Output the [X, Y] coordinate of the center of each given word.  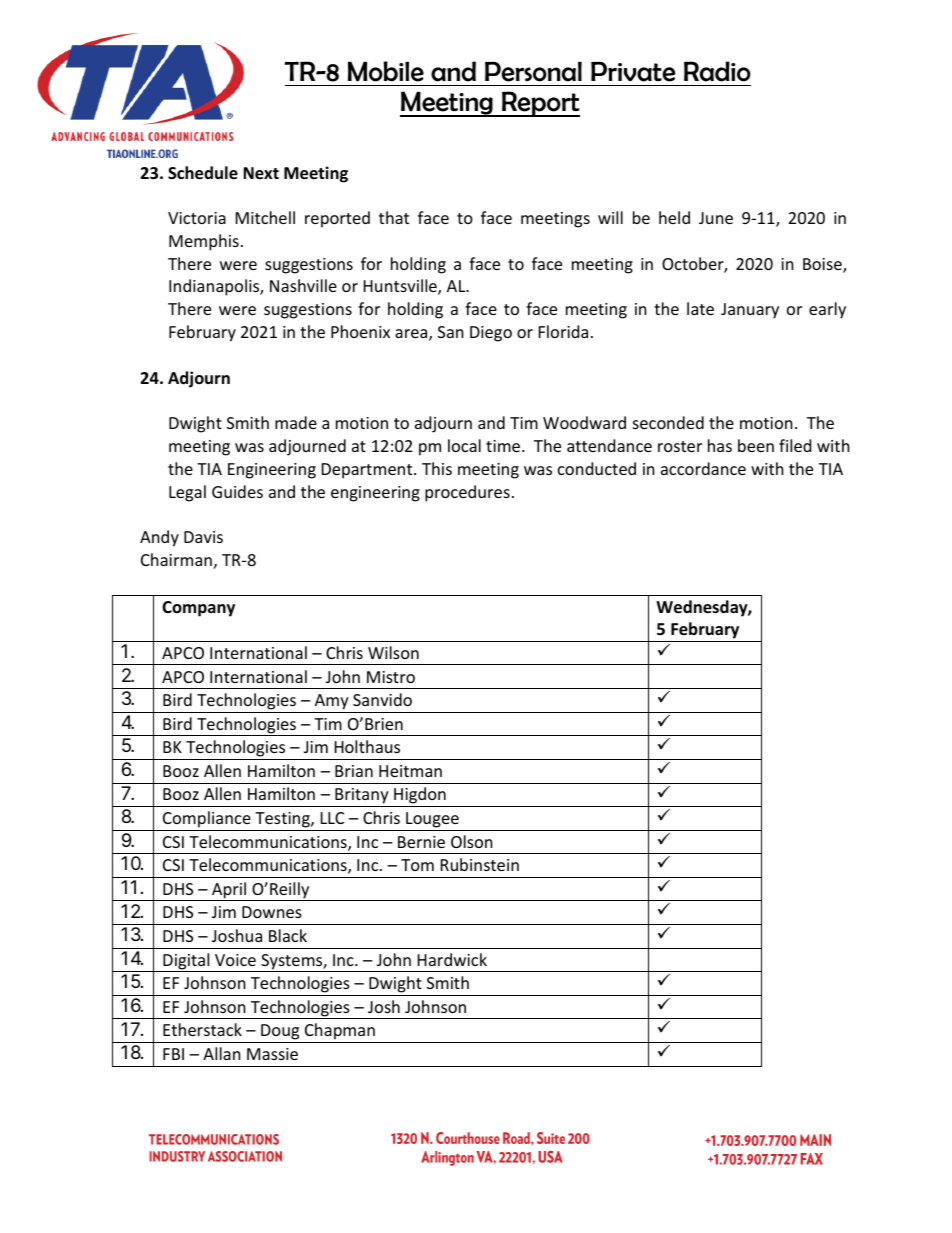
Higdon [420, 797]
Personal [533, 71]
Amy [332, 702]
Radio [717, 71]
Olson [472, 841]
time [504, 446]
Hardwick [452, 959]
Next [261, 173]
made [296, 422]
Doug [280, 1033]
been [756, 445]
